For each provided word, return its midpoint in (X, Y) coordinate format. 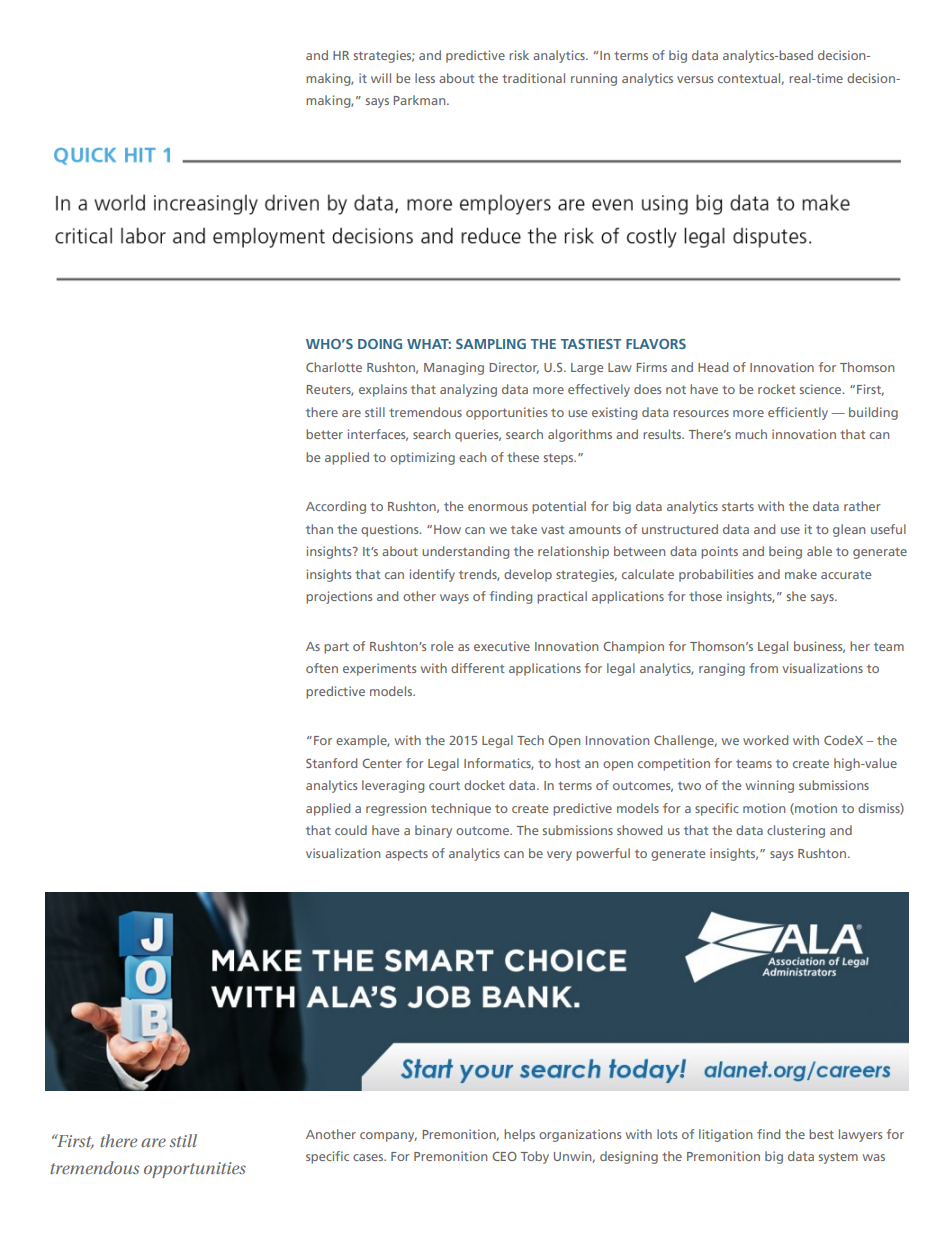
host (568, 763)
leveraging (393, 786)
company (388, 1137)
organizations (580, 1135)
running (594, 79)
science (822, 389)
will (381, 78)
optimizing (422, 458)
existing (614, 413)
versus (695, 79)
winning (770, 786)
